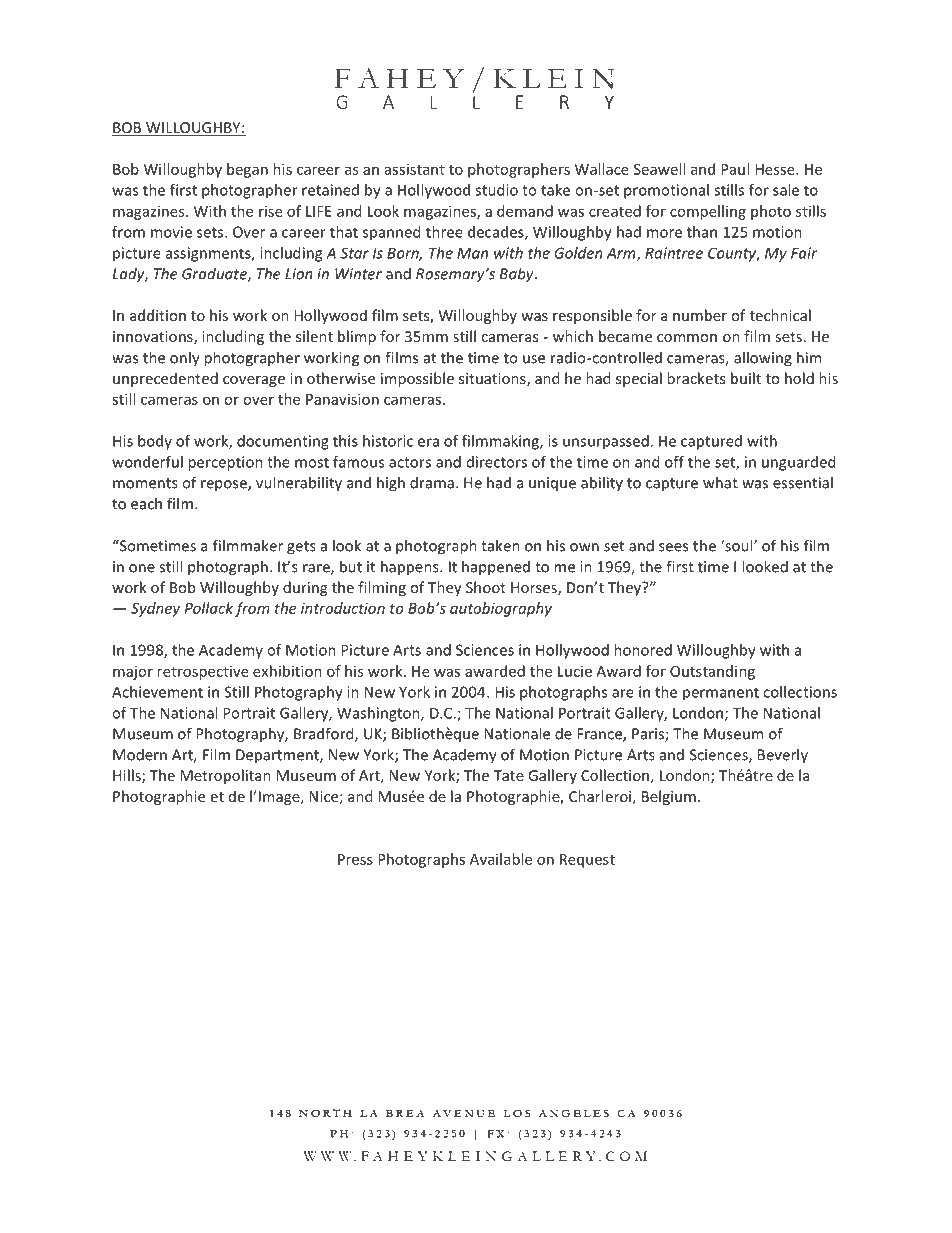 Image resolution: width=952 pixels, height=1233 pixels. I want to click on repose, so click(225, 486).
